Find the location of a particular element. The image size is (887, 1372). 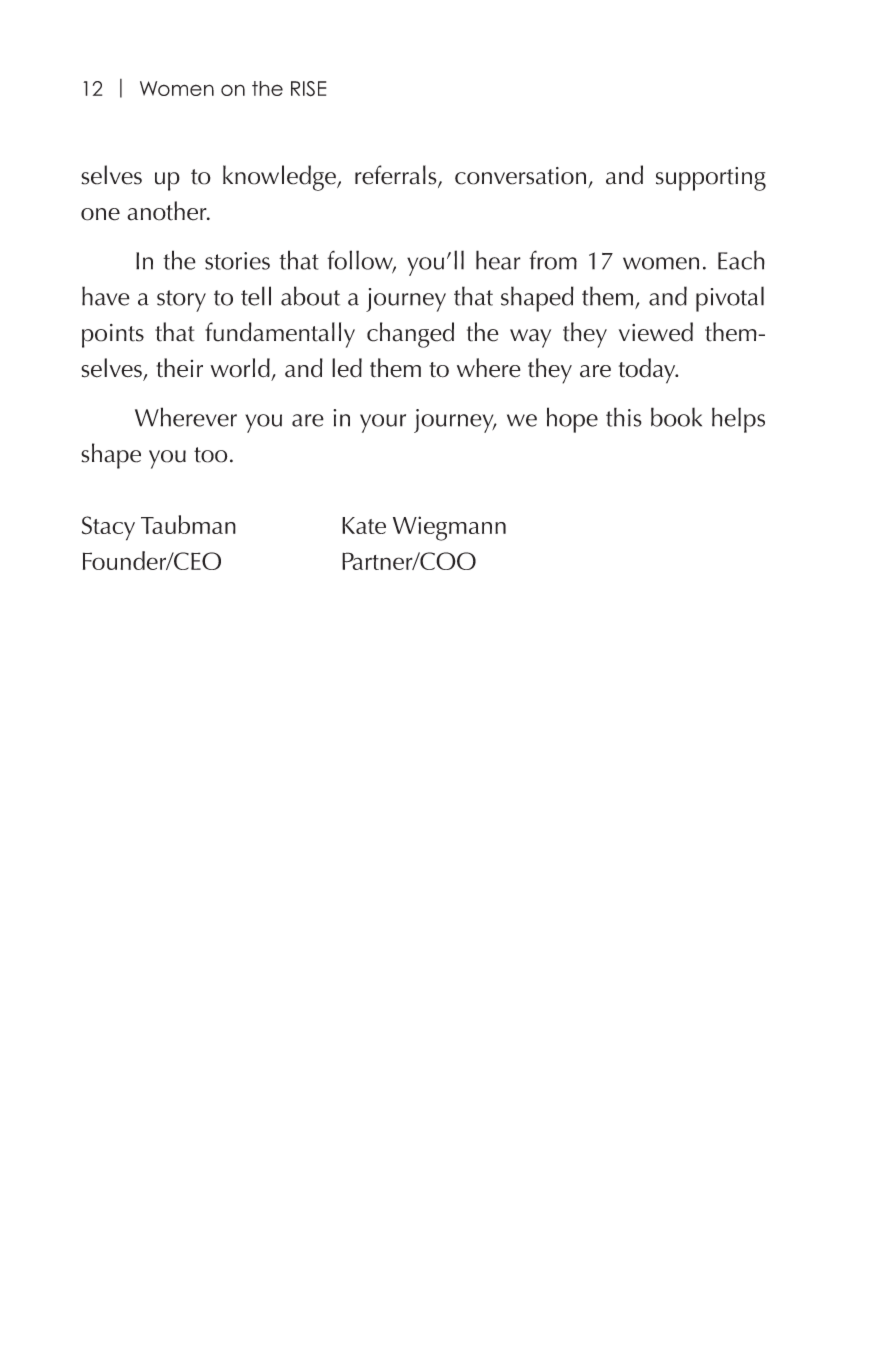

supporting is located at coordinates (711, 179).
